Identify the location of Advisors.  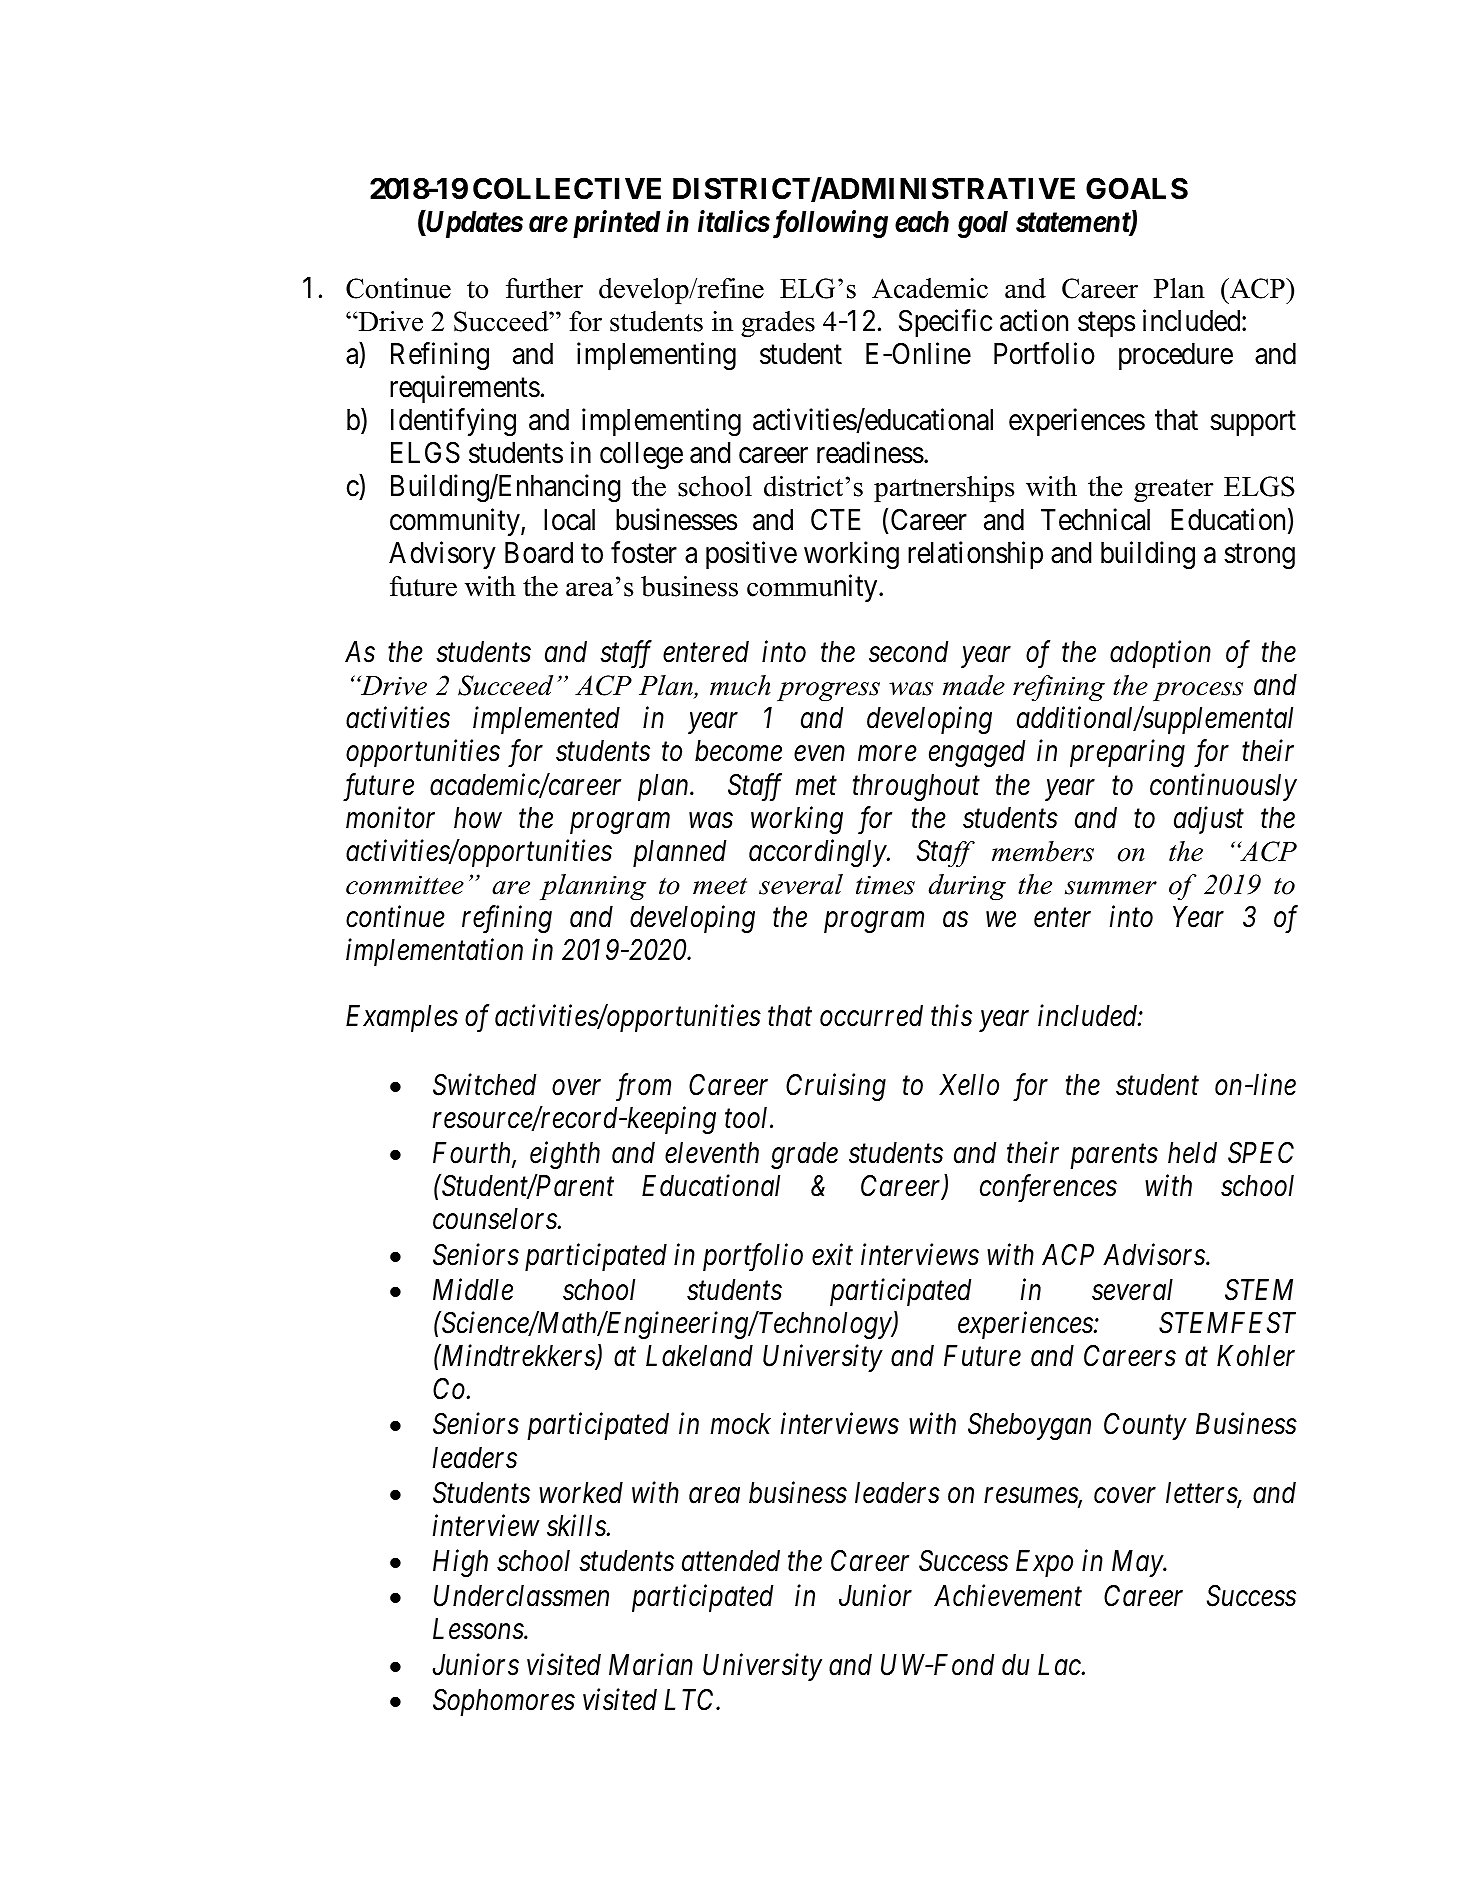
(1155, 1254).
